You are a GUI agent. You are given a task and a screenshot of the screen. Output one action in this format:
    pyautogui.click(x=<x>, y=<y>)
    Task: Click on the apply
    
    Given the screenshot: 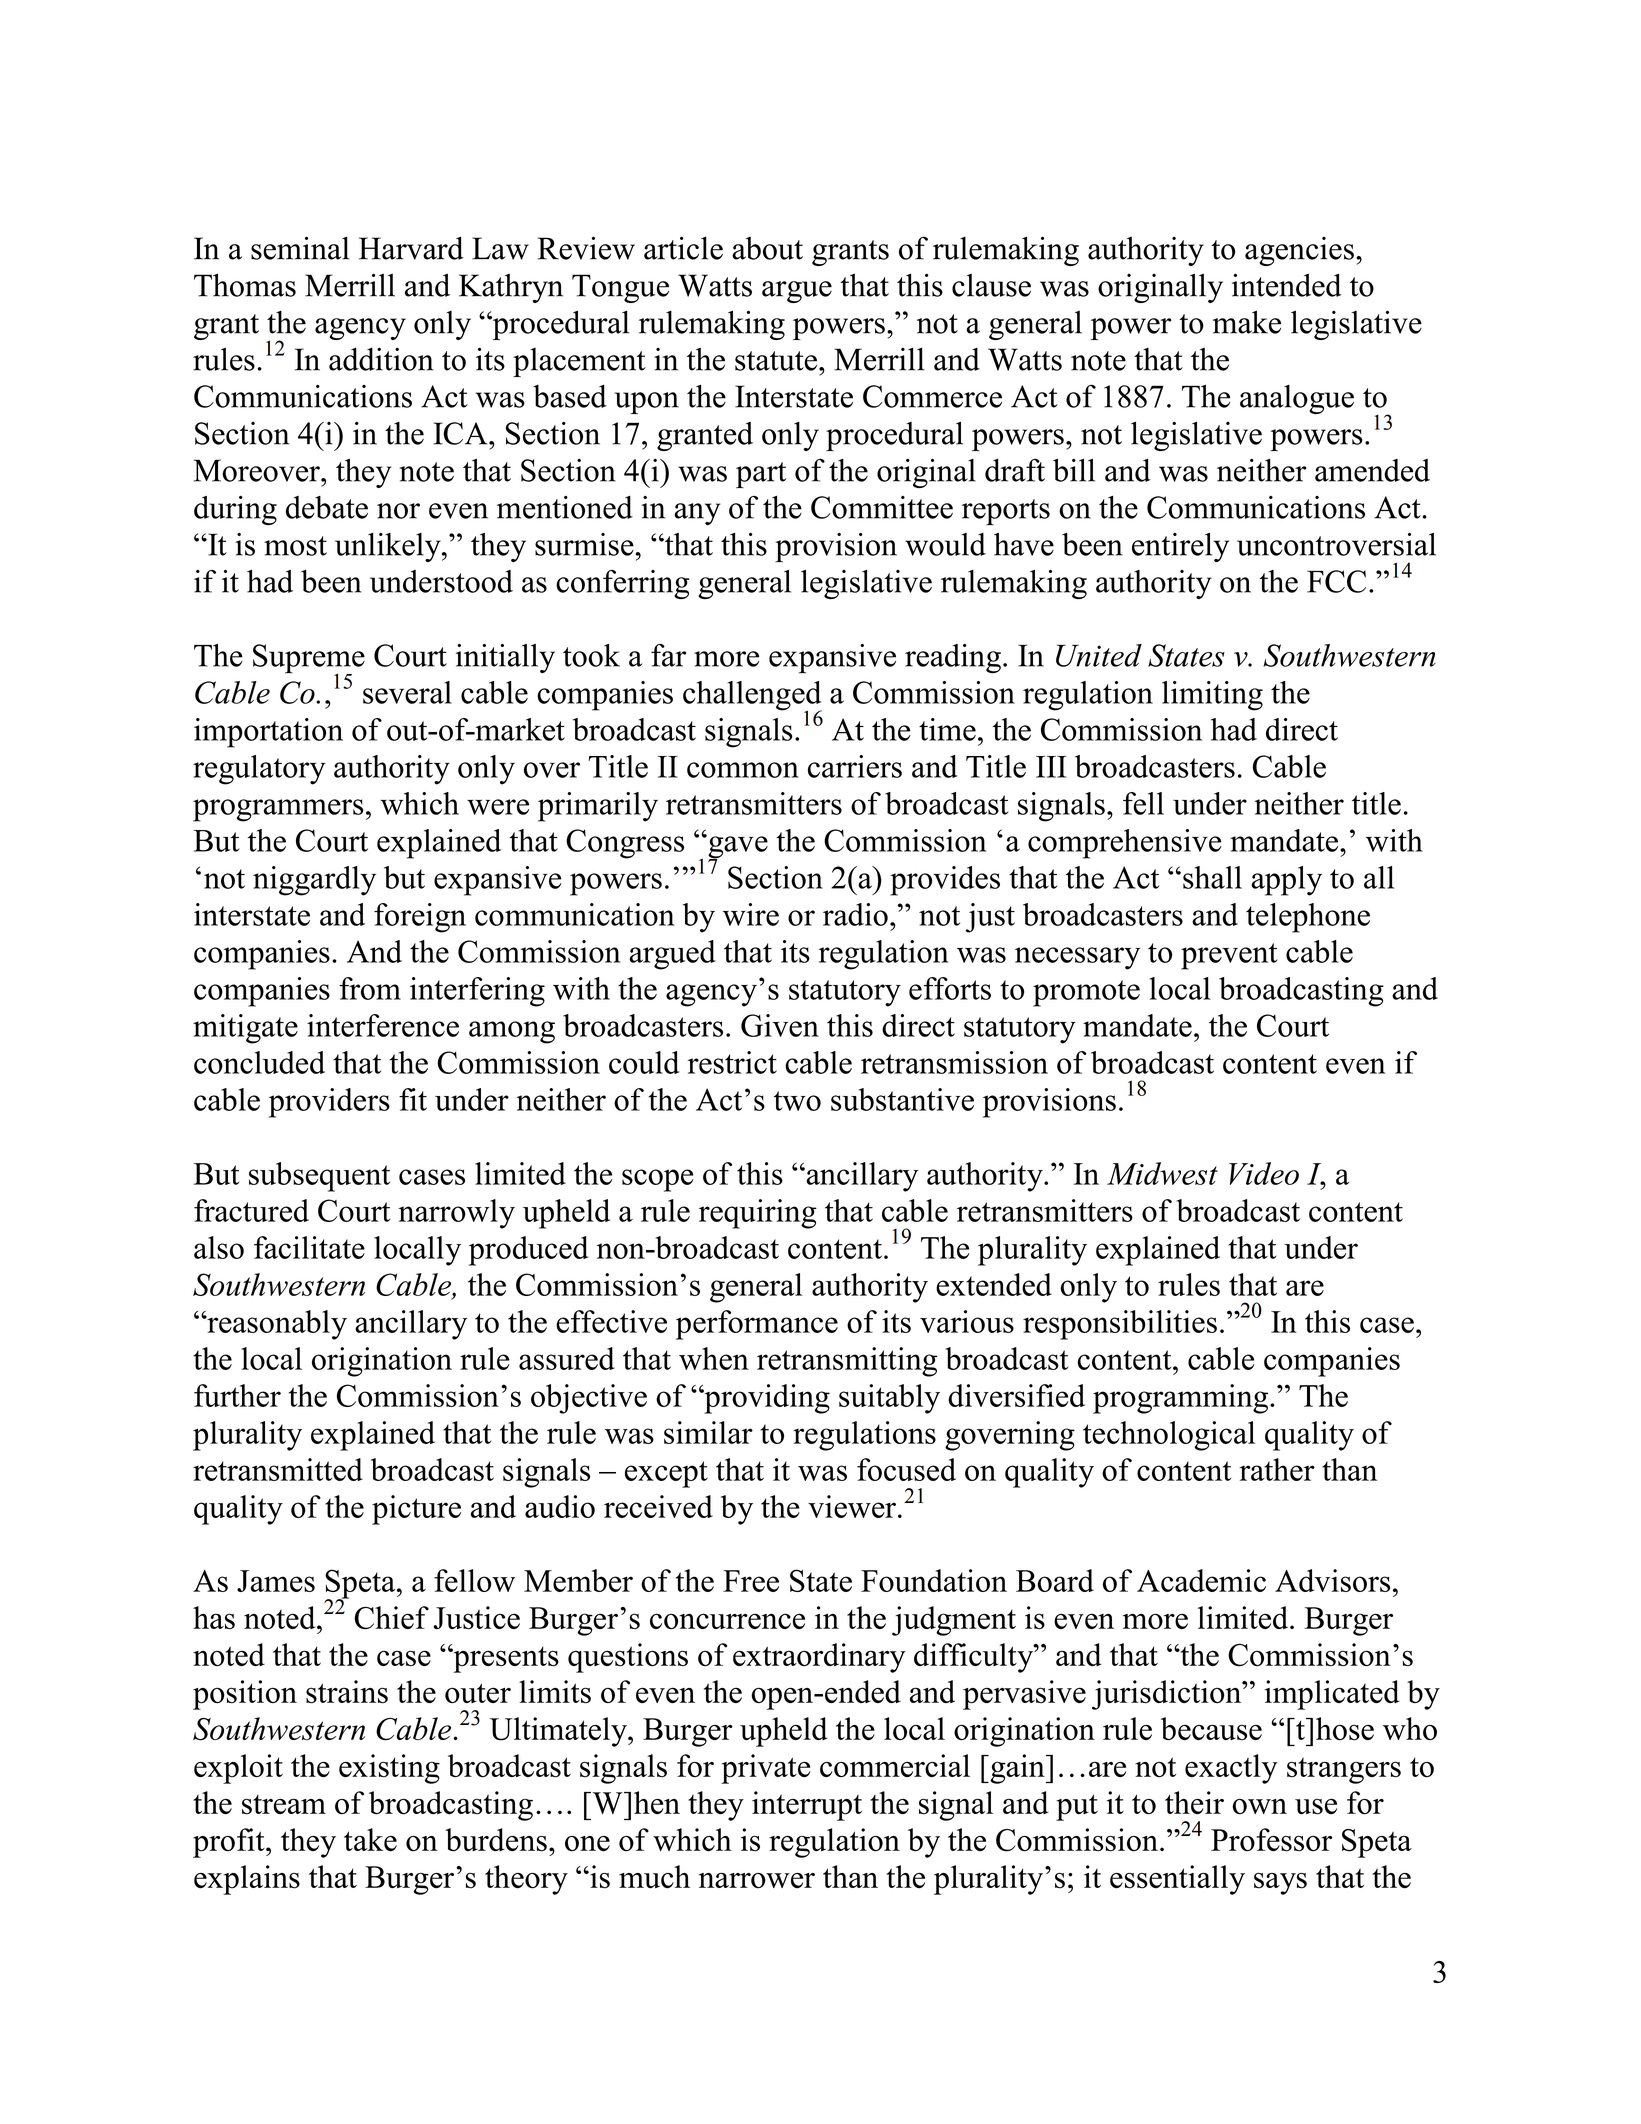 What is the action you would take?
    pyautogui.click(x=1287, y=881)
